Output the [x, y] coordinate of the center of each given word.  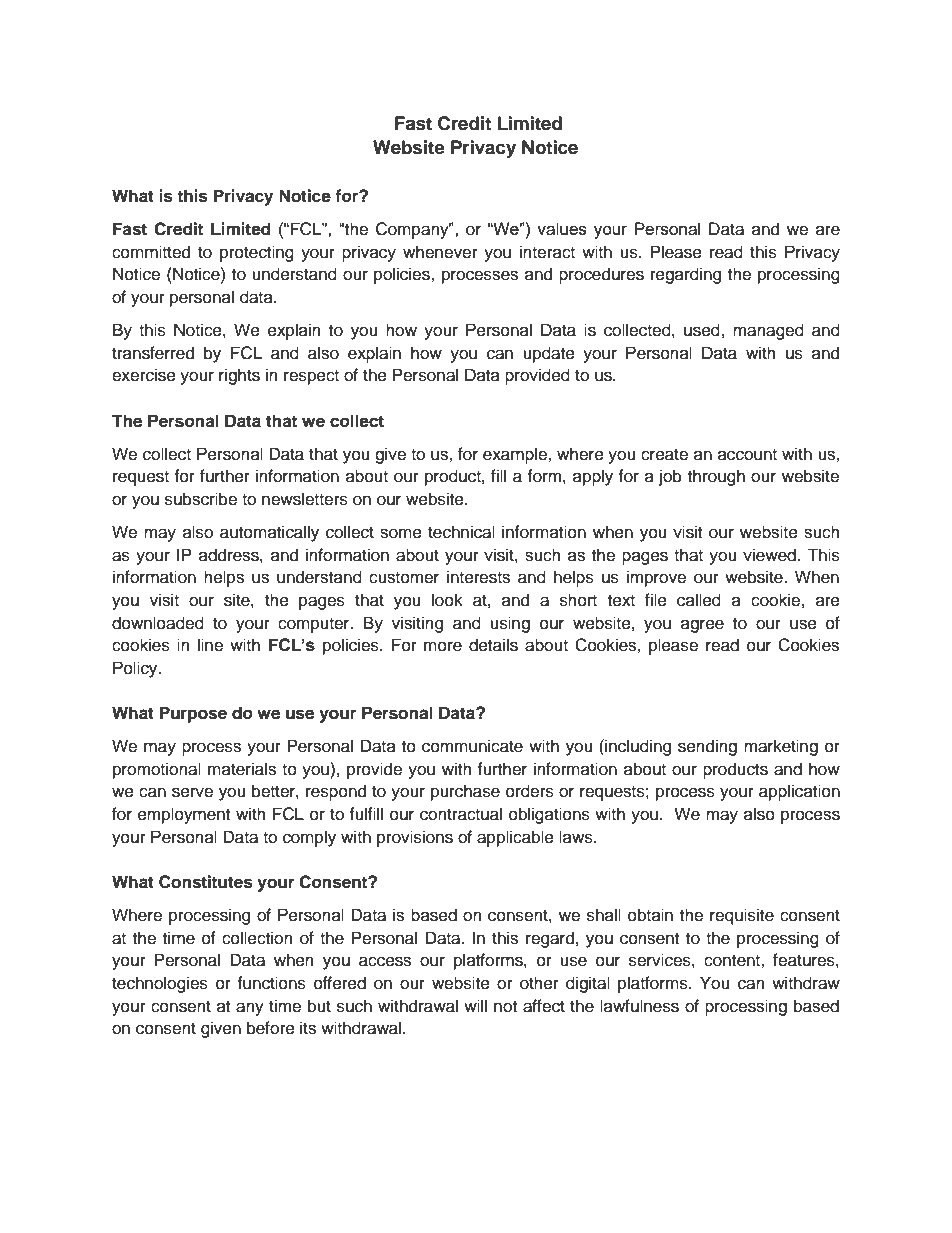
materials [242, 769]
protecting [257, 253]
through [716, 477]
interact [547, 252]
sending [707, 747]
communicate [472, 746]
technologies [160, 984]
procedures [601, 275]
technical [461, 532]
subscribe [201, 499]
